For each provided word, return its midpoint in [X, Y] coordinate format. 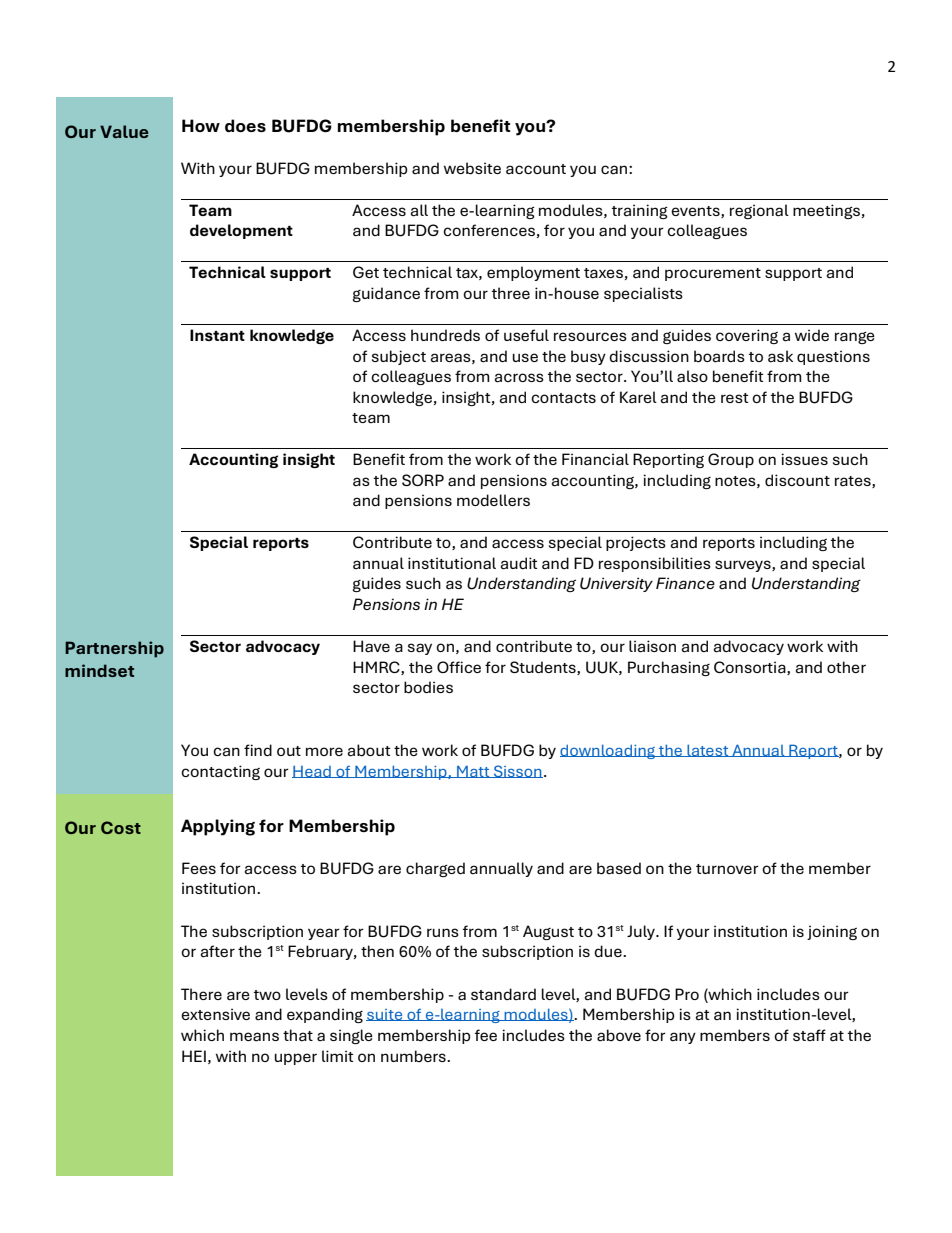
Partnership [114, 649]
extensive [215, 1014]
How [201, 125]
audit [518, 563]
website [472, 168]
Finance [685, 583]
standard [503, 994]
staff [809, 1035]
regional [759, 211]
